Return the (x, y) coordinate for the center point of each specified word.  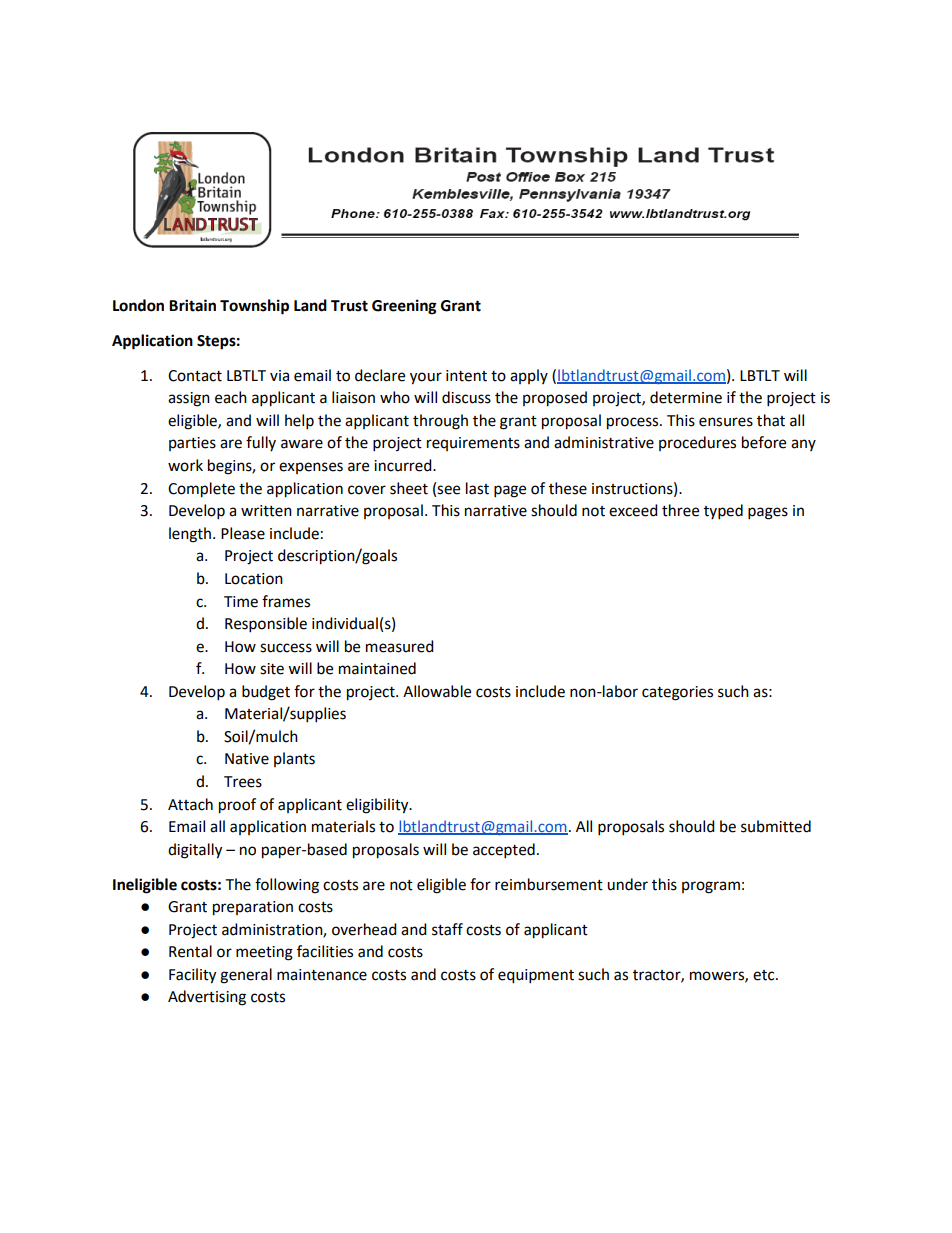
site (272, 669)
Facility (192, 976)
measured (400, 646)
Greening (404, 307)
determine (686, 397)
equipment (536, 976)
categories (677, 693)
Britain (192, 305)
